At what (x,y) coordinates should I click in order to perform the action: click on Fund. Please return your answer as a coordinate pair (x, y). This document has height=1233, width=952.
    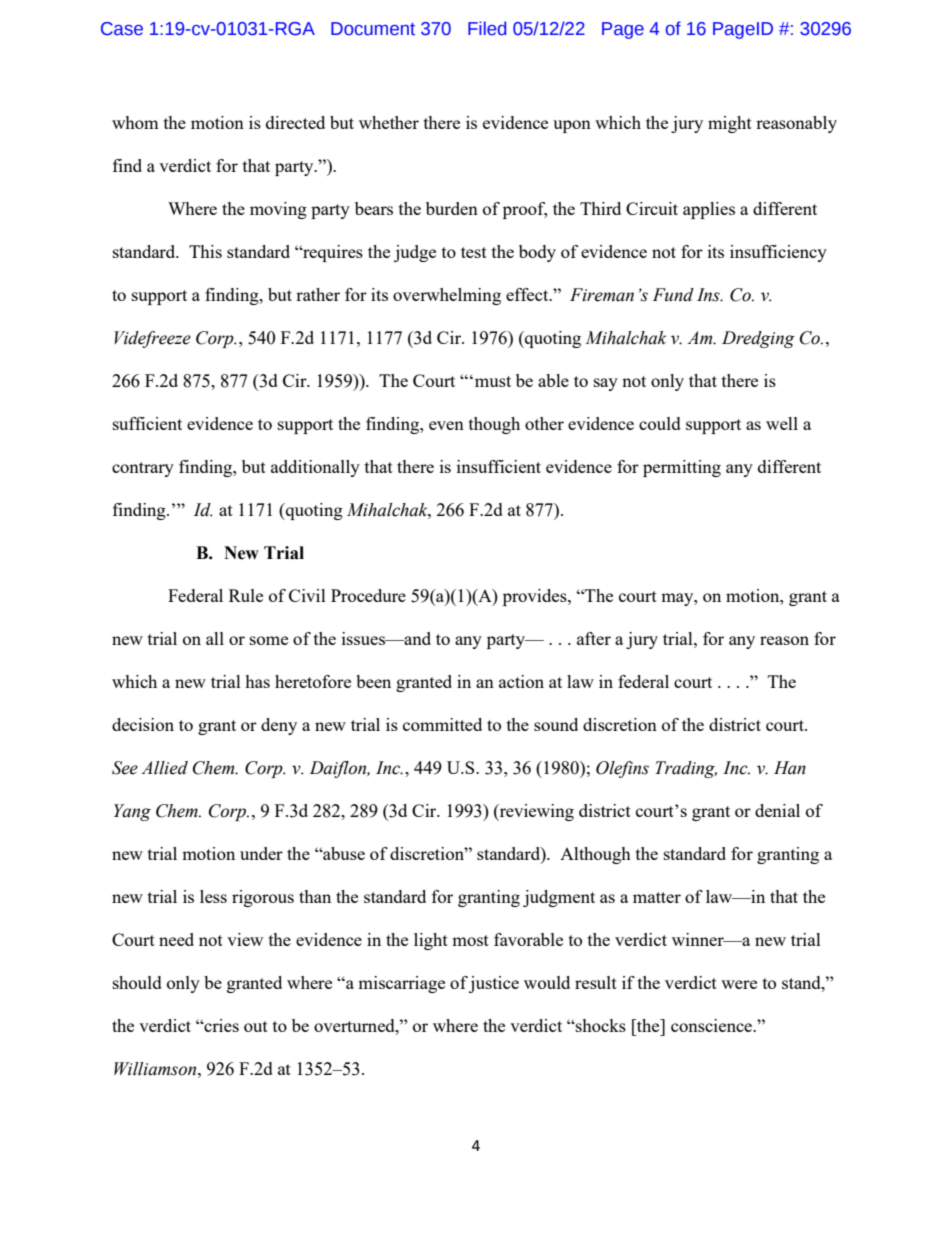
    Looking at the image, I should click on (673, 295).
